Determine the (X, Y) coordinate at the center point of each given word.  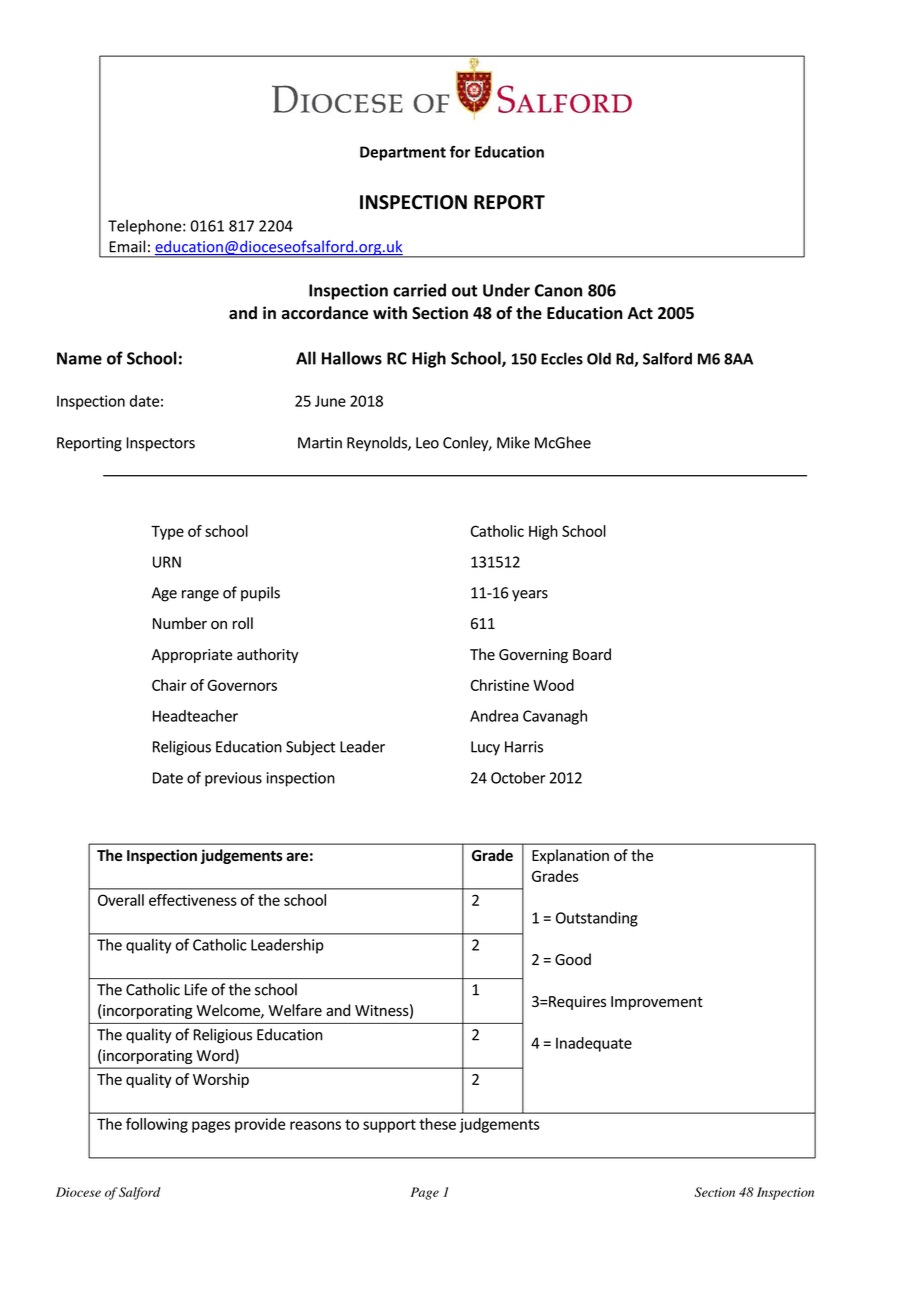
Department (403, 153)
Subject (310, 748)
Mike (513, 442)
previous (233, 779)
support (389, 1126)
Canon (558, 290)
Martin (320, 443)
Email (127, 246)
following (157, 1125)
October (518, 777)
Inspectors (160, 444)
